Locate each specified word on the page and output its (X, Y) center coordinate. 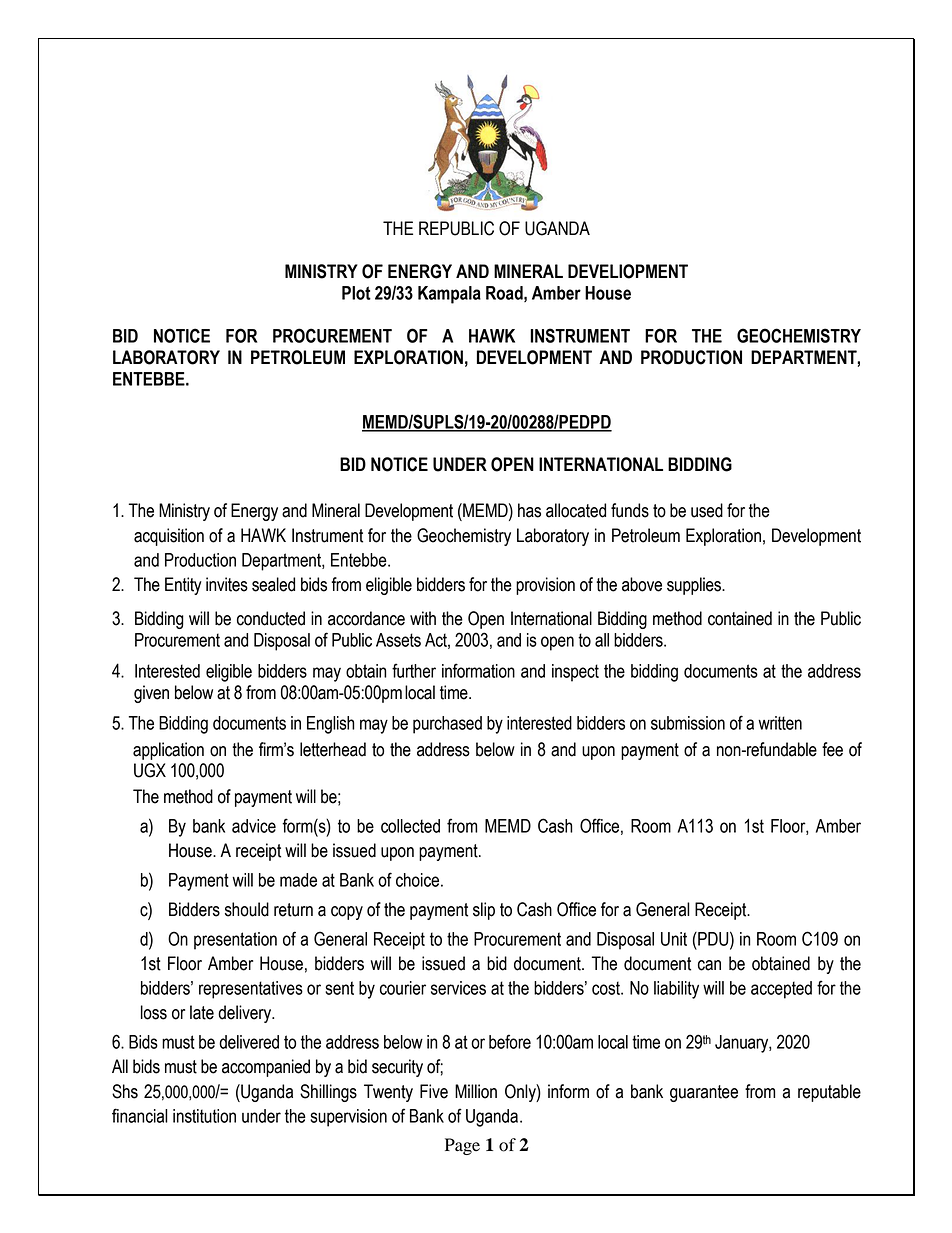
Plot (356, 293)
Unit (674, 939)
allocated (576, 510)
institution (204, 1116)
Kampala (449, 295)
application (168, 751)
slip (484, 911)
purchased (447, 725)
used (707, 510)
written (780, 723)
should (247, 909)
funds (630, 510)
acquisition (169, 537)
